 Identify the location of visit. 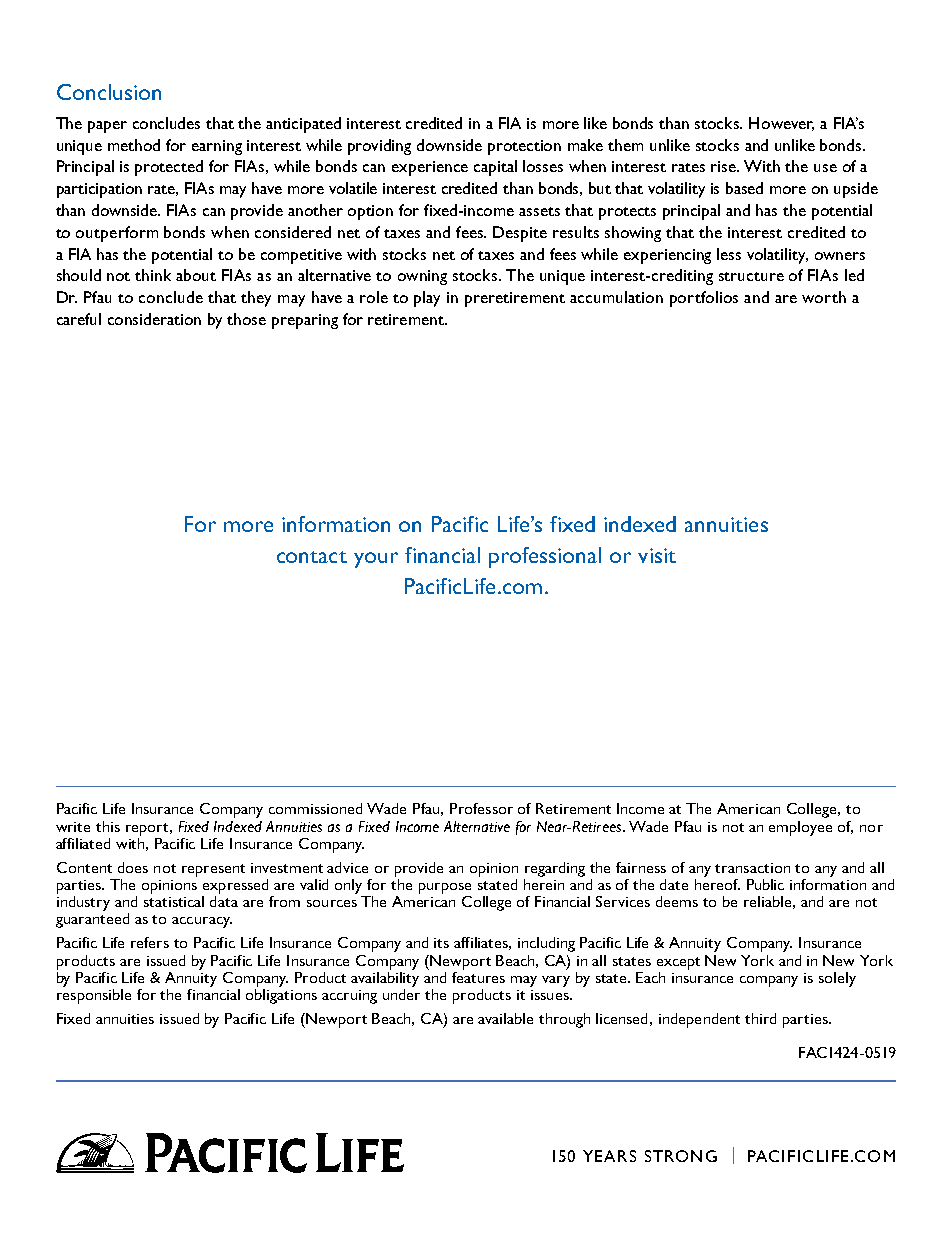
(657, 555).
